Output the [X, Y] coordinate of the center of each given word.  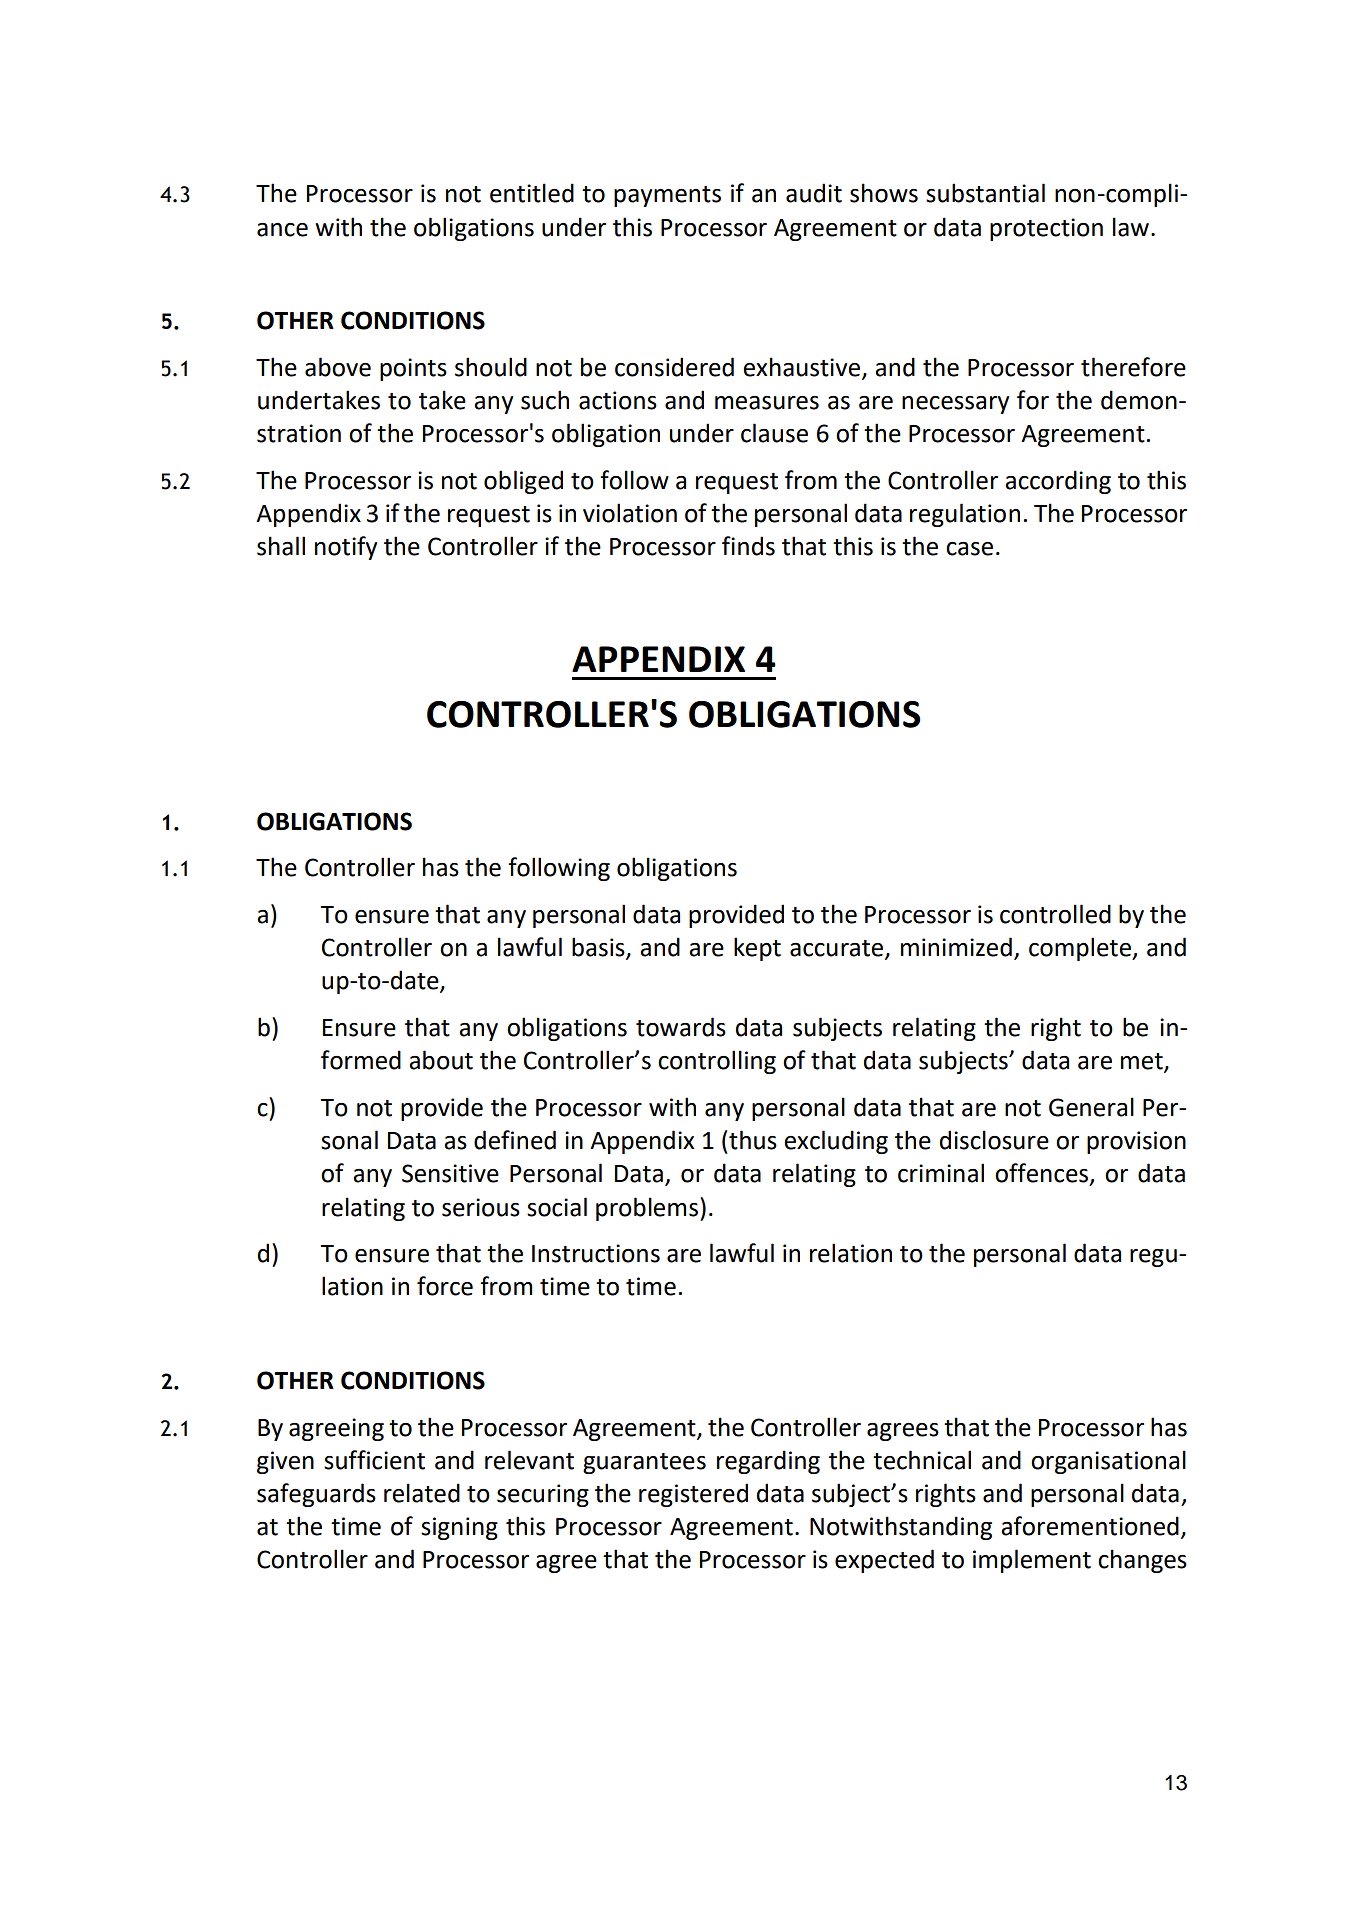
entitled [532, 193]
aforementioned [1090, 1526]
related [422, 1493]
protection [1046, 229]
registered [693, 1495]
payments [667, 196]
